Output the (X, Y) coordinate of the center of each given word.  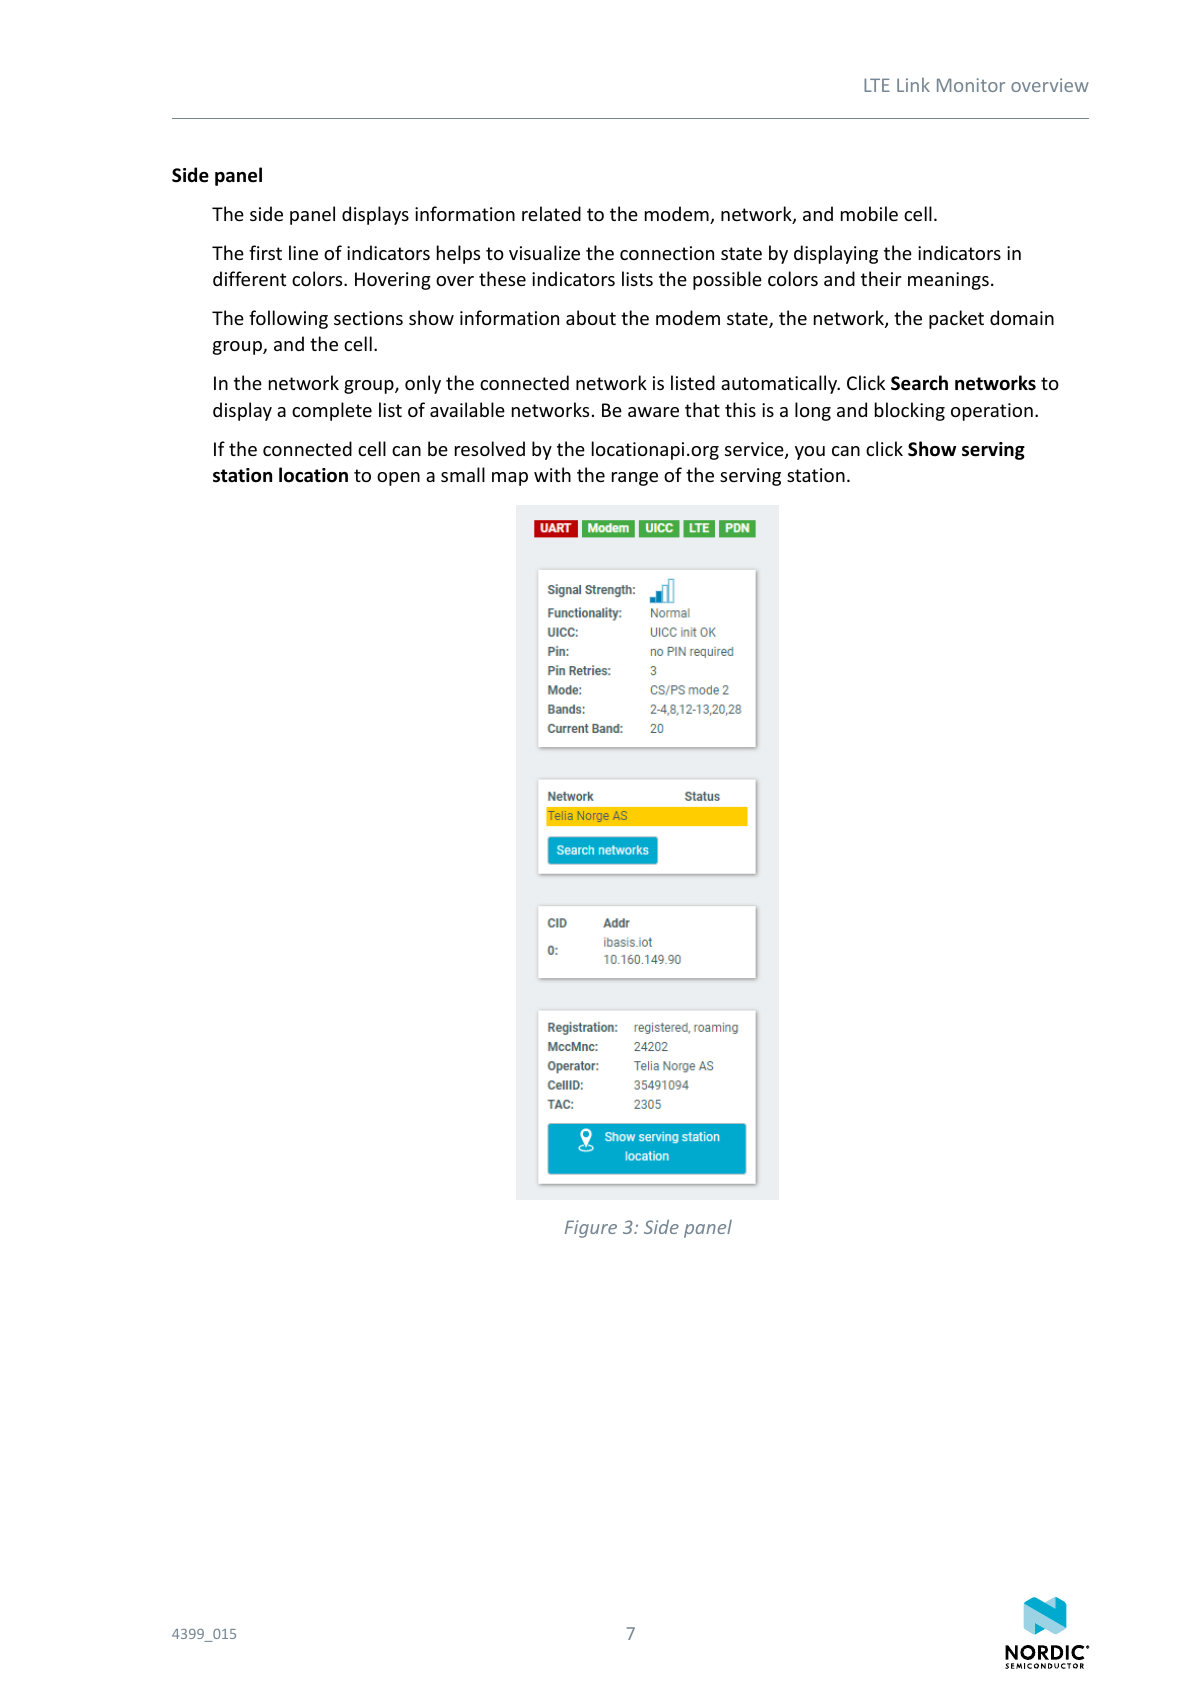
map (510, 479)
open (398, 479)
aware (653, 412)
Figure (591, 1229)
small (463, 474)
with (552, 474)
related (551, 213)
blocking (910, 411)
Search (919, 383)
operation (992, 412)
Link (913, 85)
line (303, 252)
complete (332, 411)
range (635, 479)
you (810, 453)
